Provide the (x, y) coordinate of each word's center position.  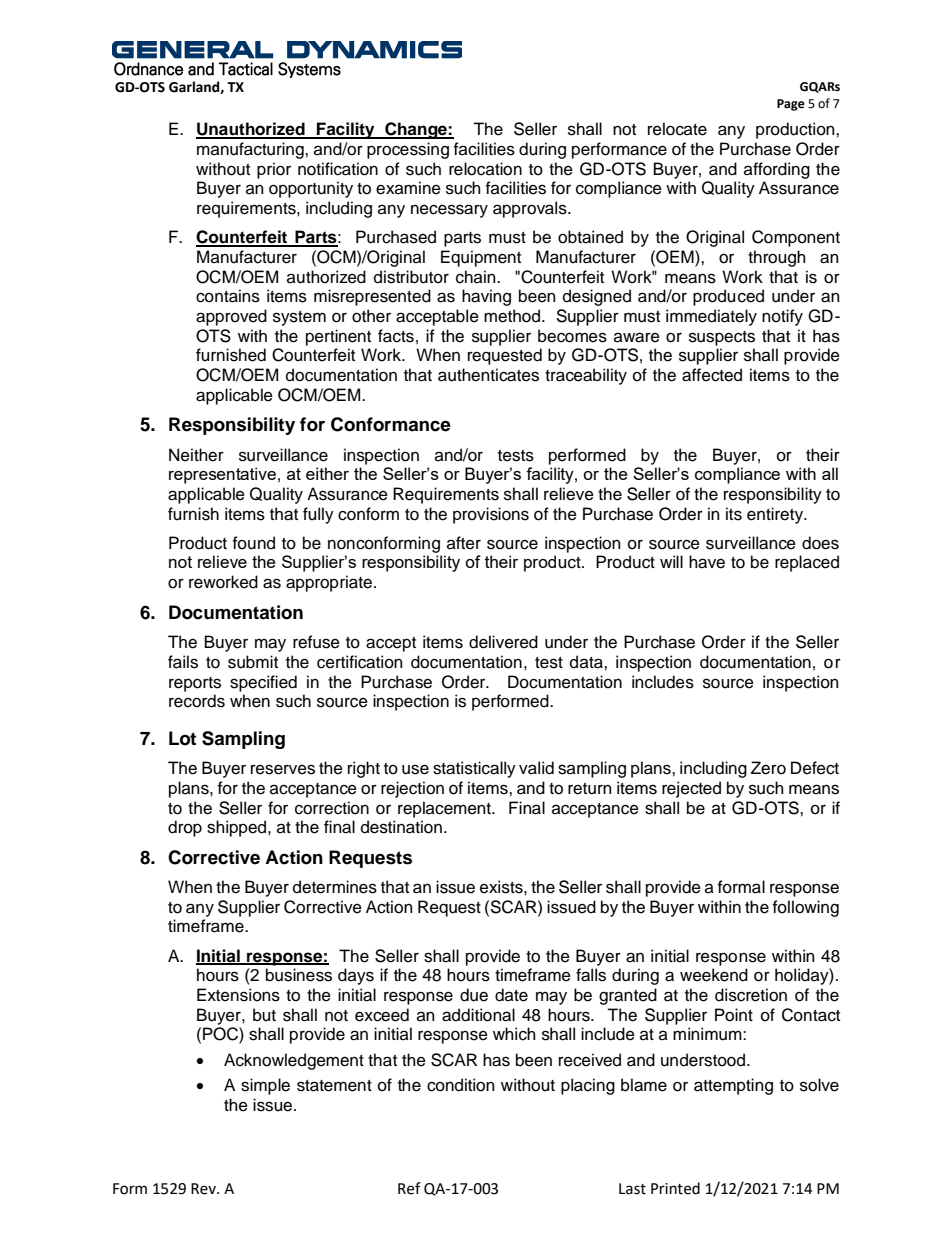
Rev (204, 1189)
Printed (675, 1188)
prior (274, 170)
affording (777, 170)
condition (461, 1085)
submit (253, 662)
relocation (485, 169)
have (707, 562)
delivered (503, 642)
